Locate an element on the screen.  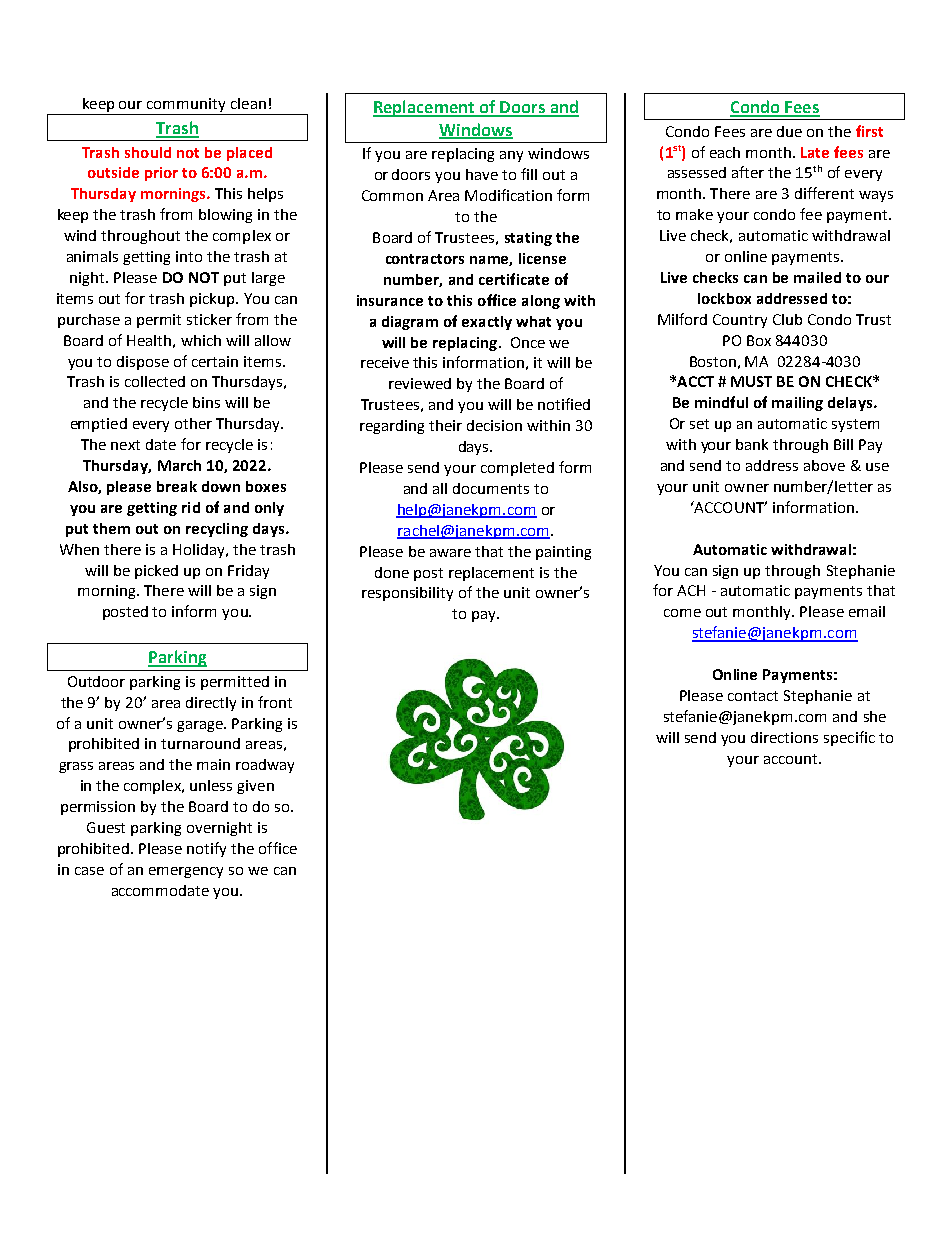
break is located at coordinates (177, 486).
